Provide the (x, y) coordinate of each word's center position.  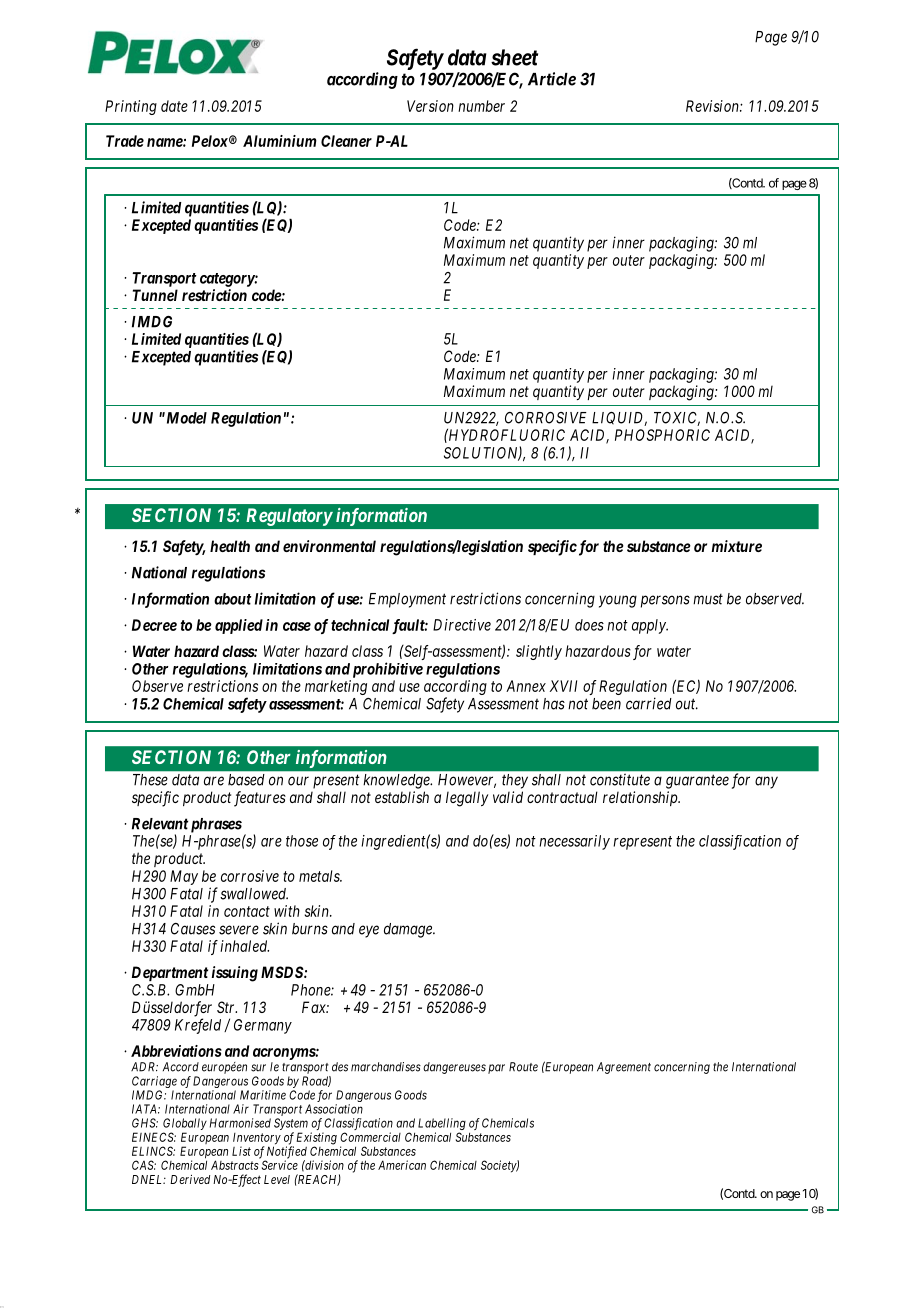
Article (552, 79)
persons (665, 601)
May (184, 877)
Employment (407, 600)
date (174, 106)
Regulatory (289, 517)
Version (430, 106)
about (233, 599)
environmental (329, 546)
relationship (641, 798)
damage (409, 930)
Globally (185, 1125)
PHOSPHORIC (662, 435)
